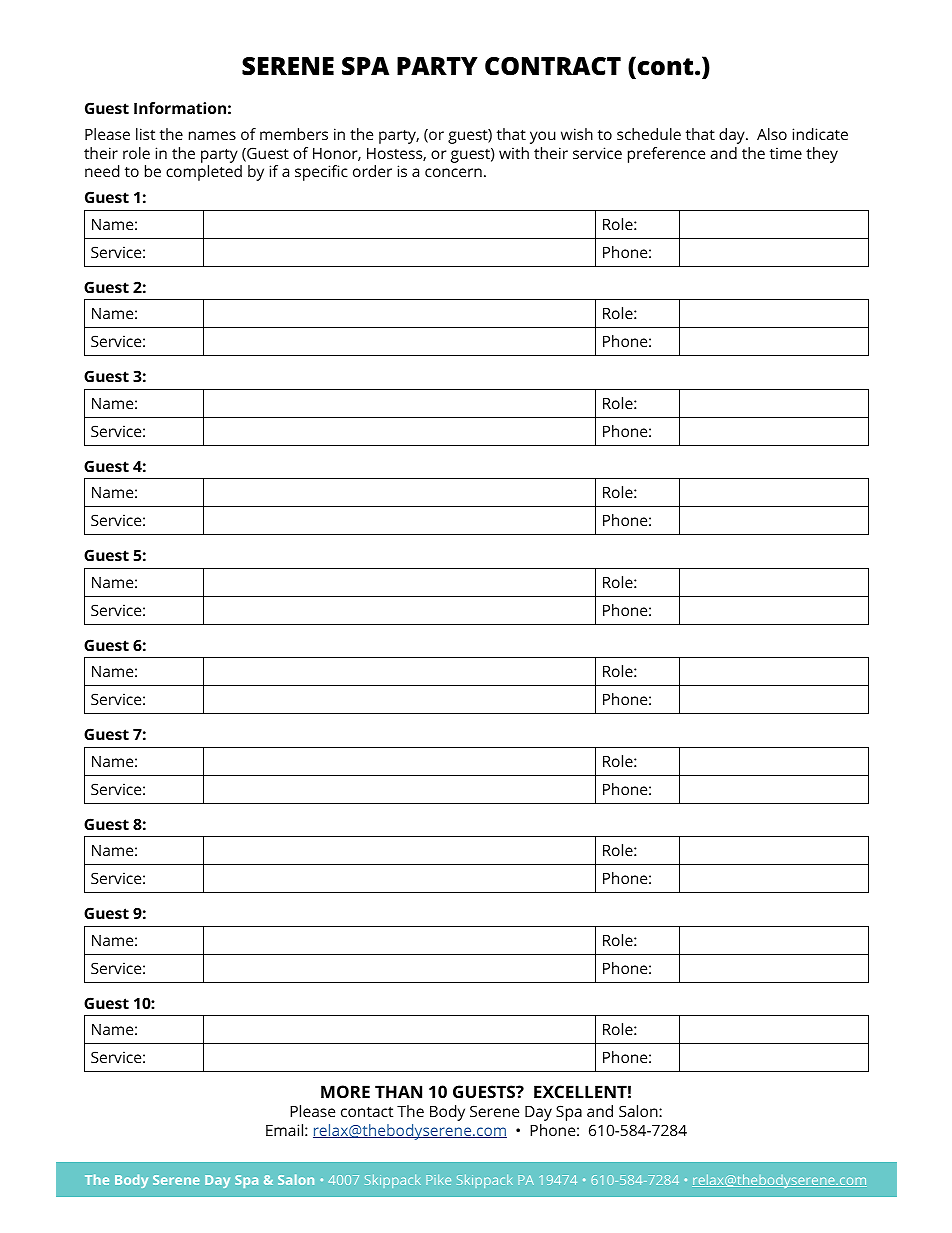  Describe the element at coordinates (453, 172) in the page. I see `concern` at that location.
